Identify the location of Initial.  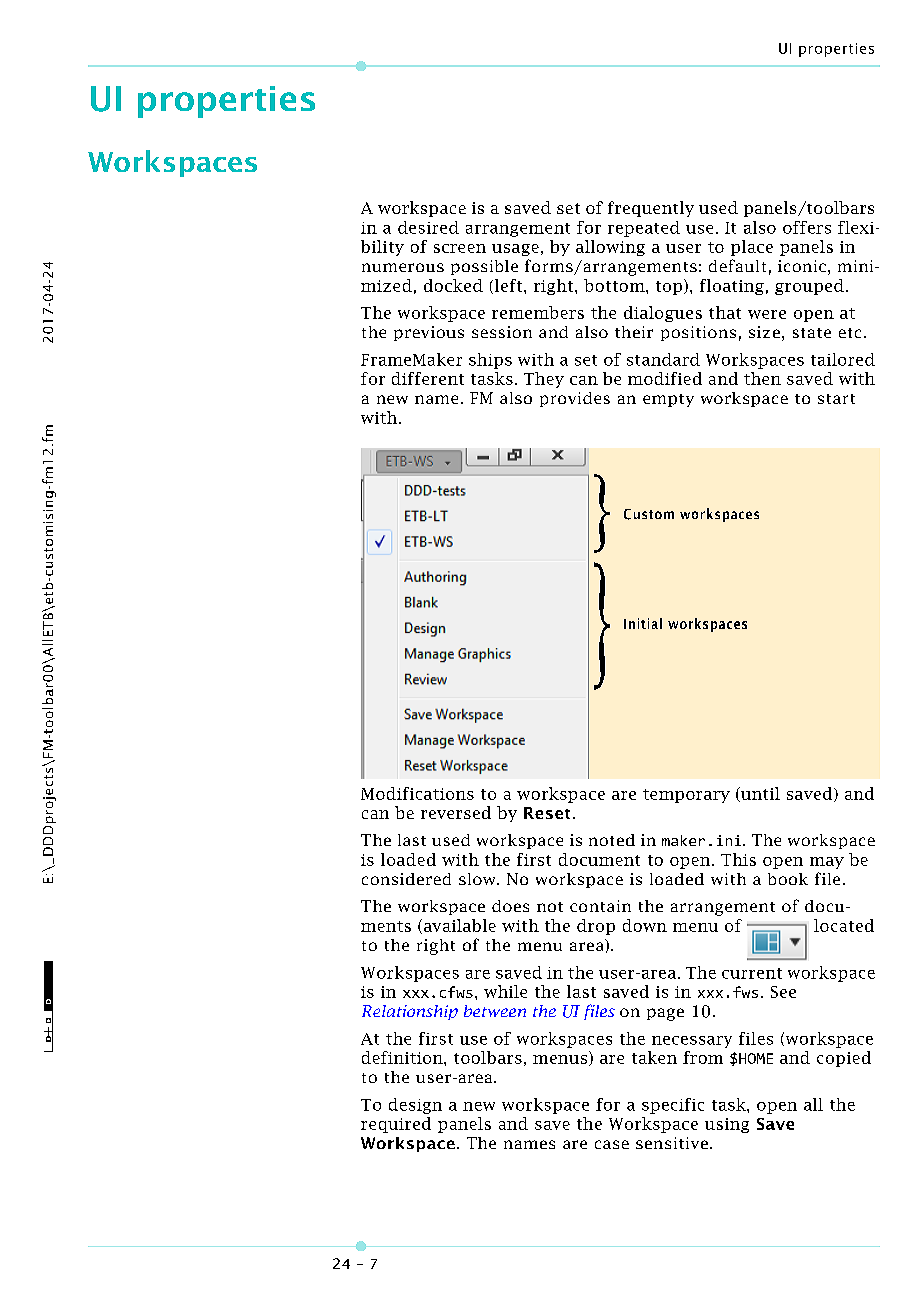
(643, 623).
